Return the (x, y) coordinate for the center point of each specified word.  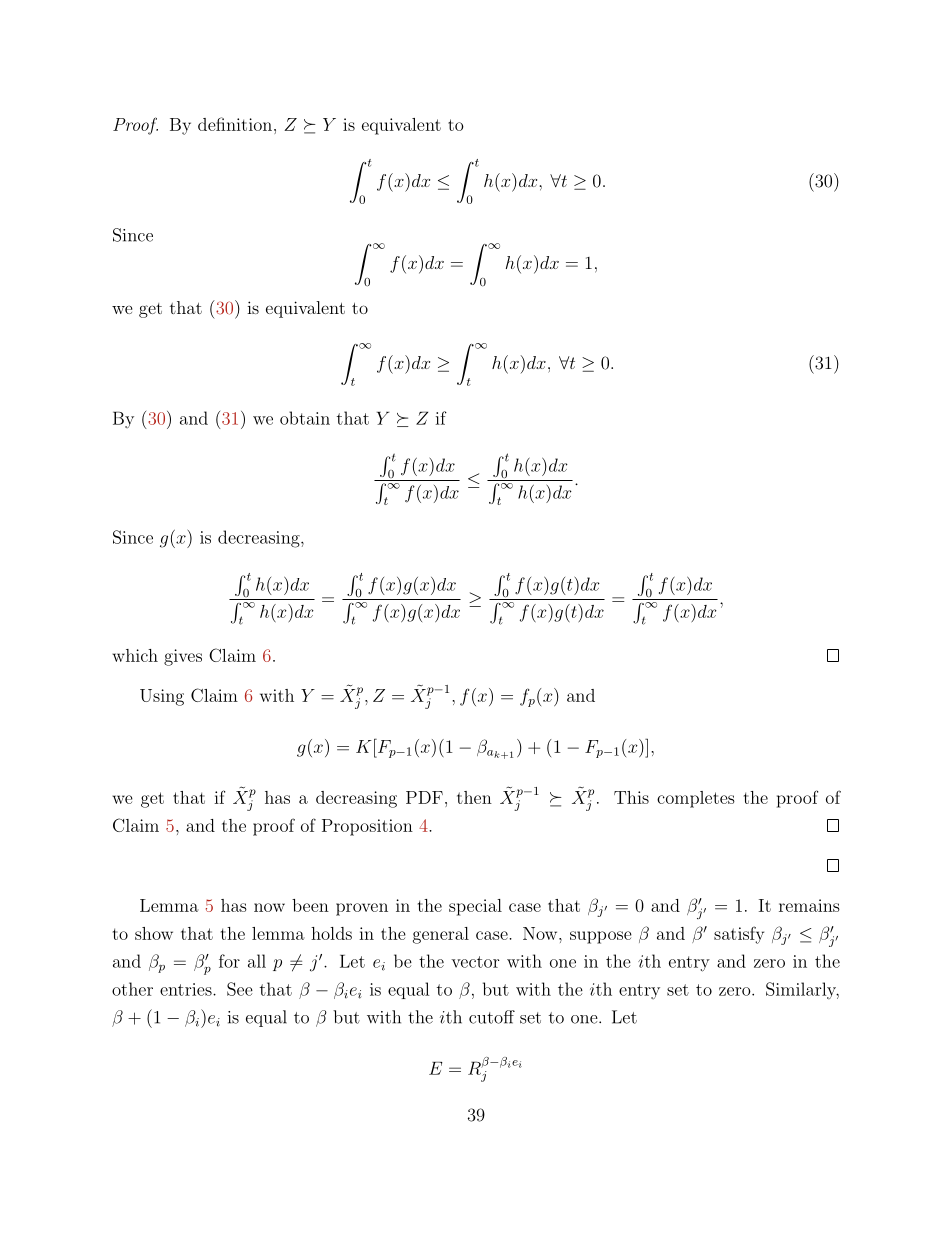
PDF (424, 797)
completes (696, 799)
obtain (305, 418)
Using (162, 697)
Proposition (367, 827)
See (240, 989)
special (475, 907)
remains (809, 905)
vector (475, 962)
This (631, 797)
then (474, 797)
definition (235, 124)
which (135, 655)
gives (183, 657)
